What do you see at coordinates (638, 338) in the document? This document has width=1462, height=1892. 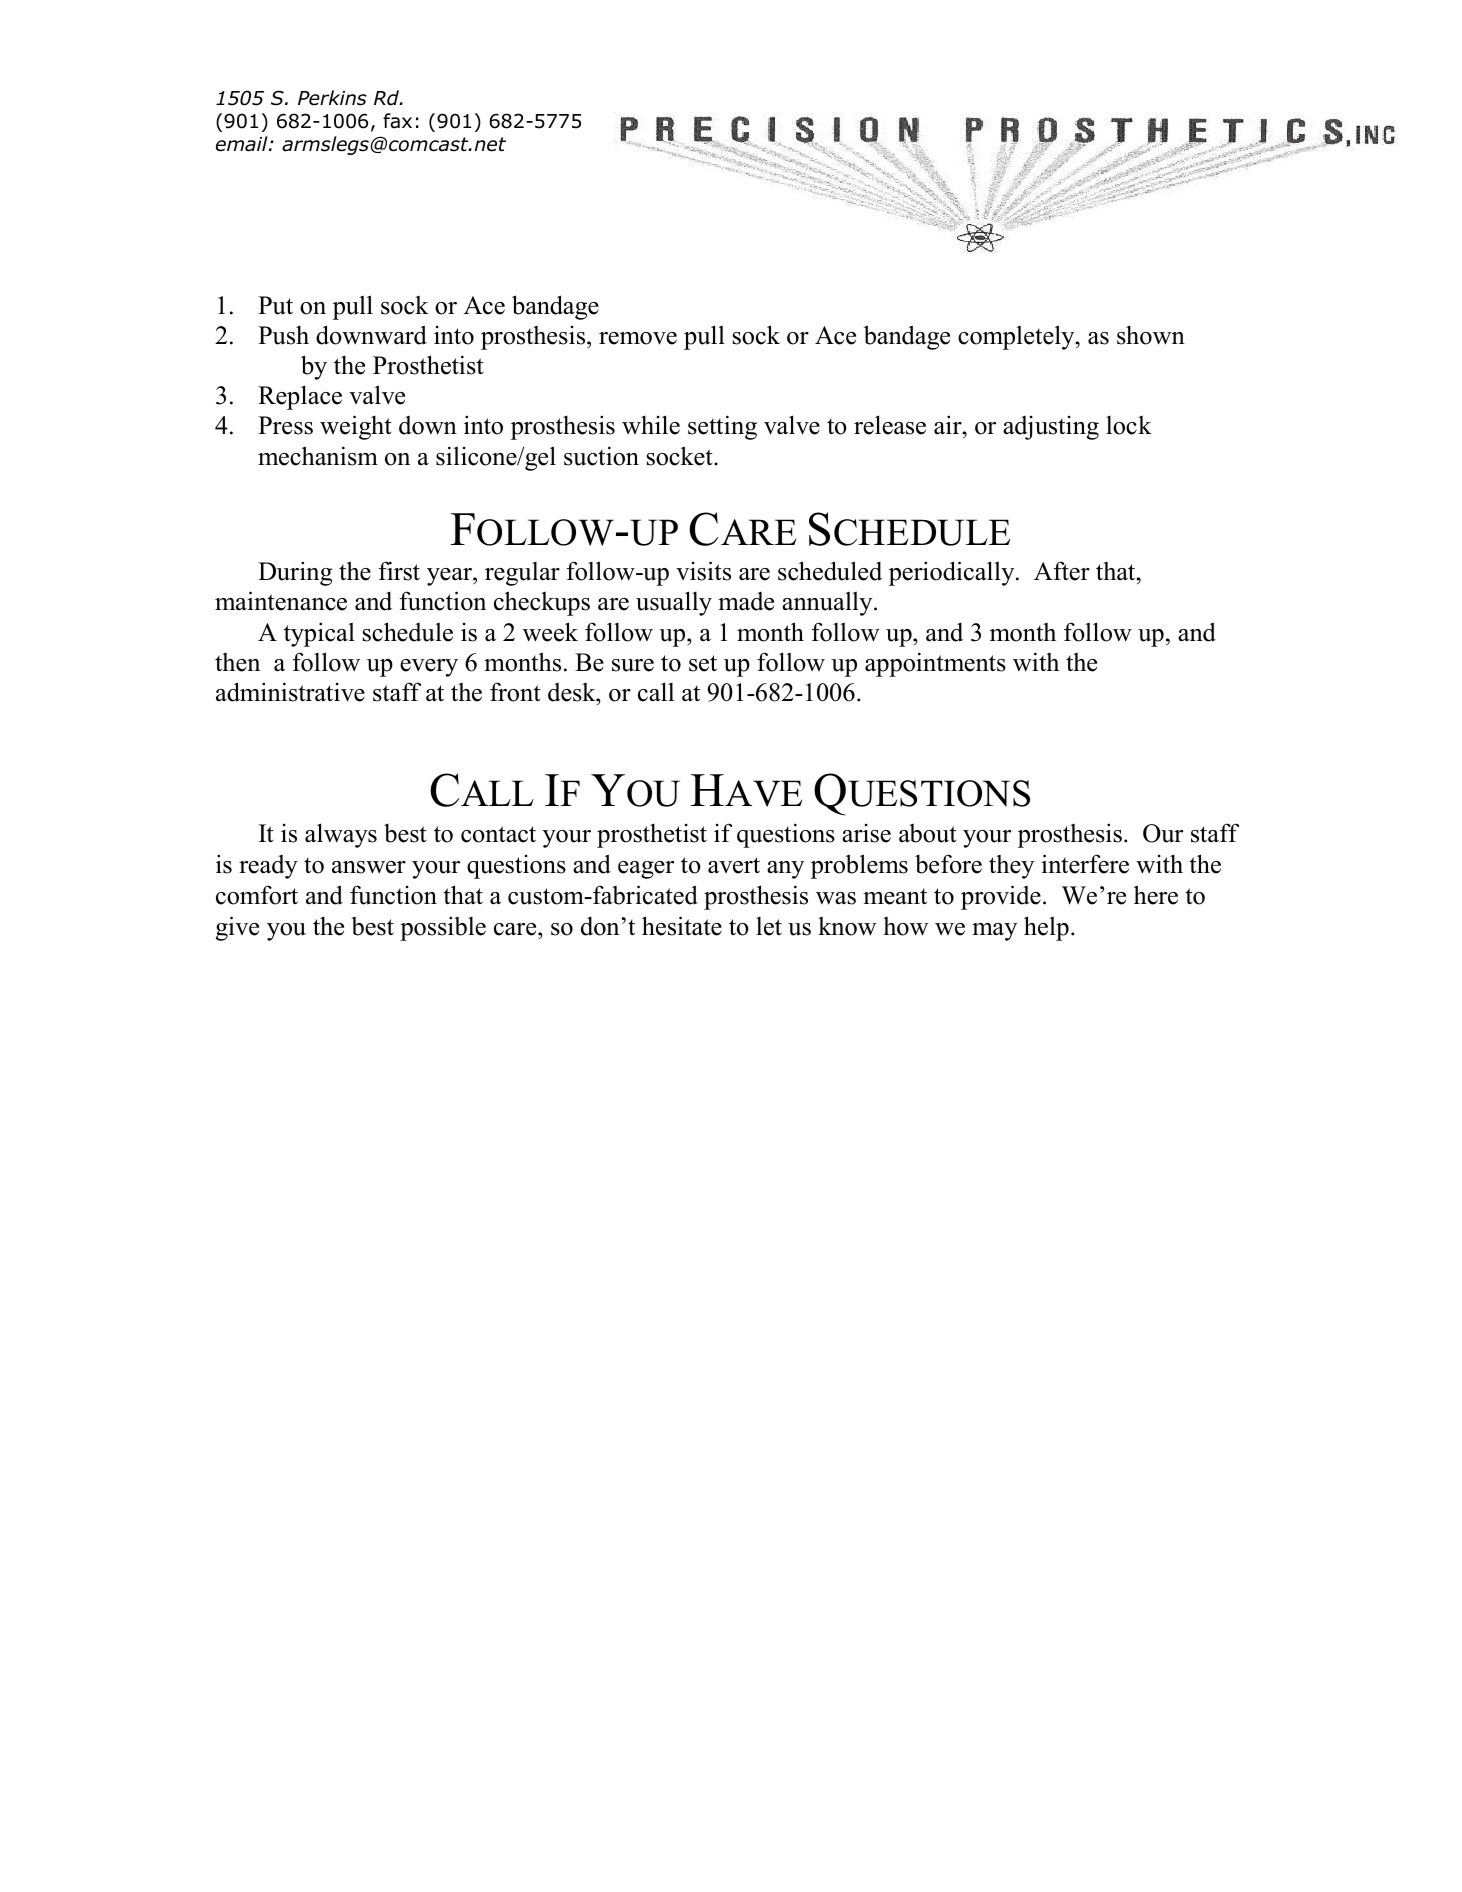 I see `remove` at bounding box center [638, 338].
